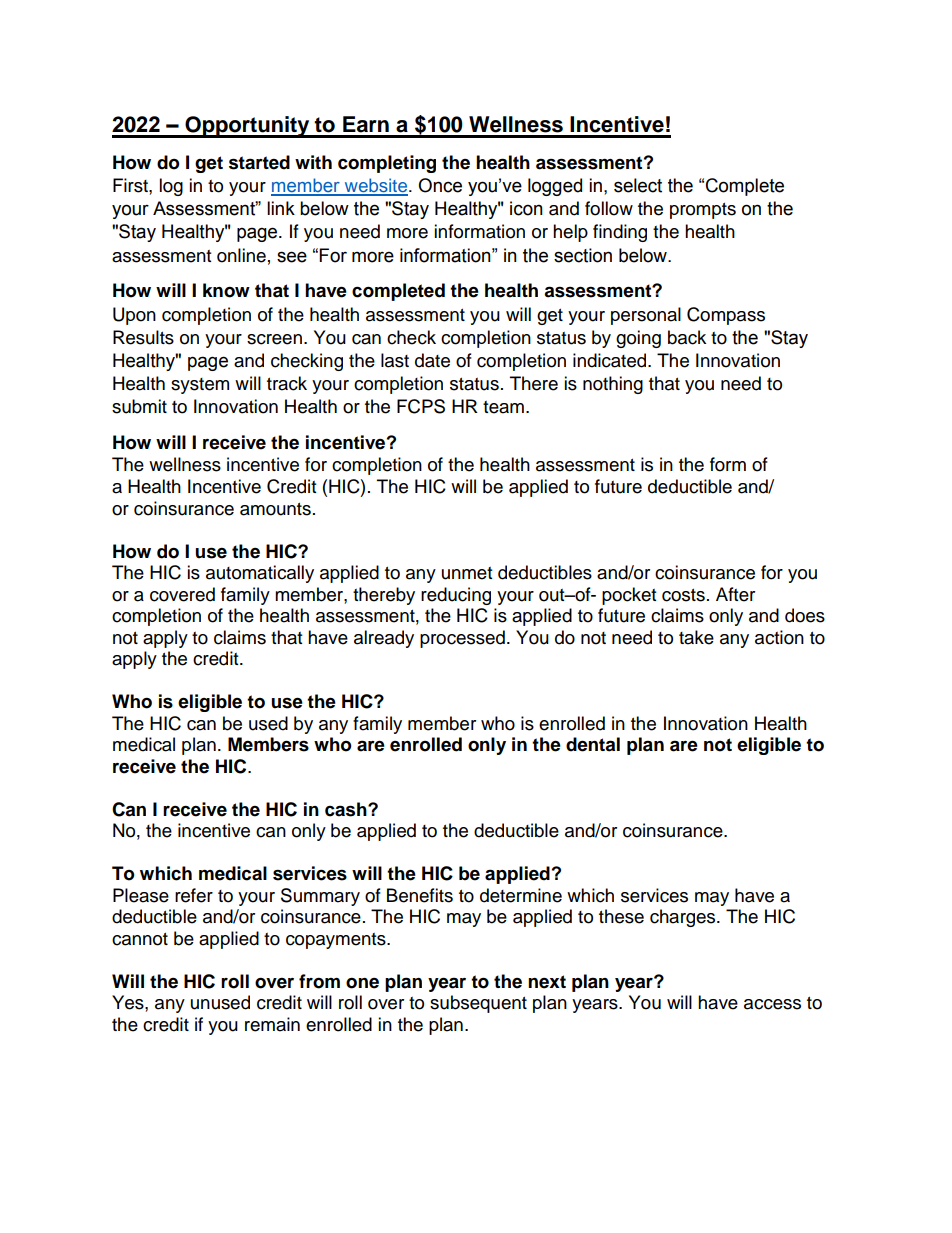 The height and width of the document is (1233, 952). Describe the element at coordinates (478, 1004) in the document. I see `subsequent` at that location.
